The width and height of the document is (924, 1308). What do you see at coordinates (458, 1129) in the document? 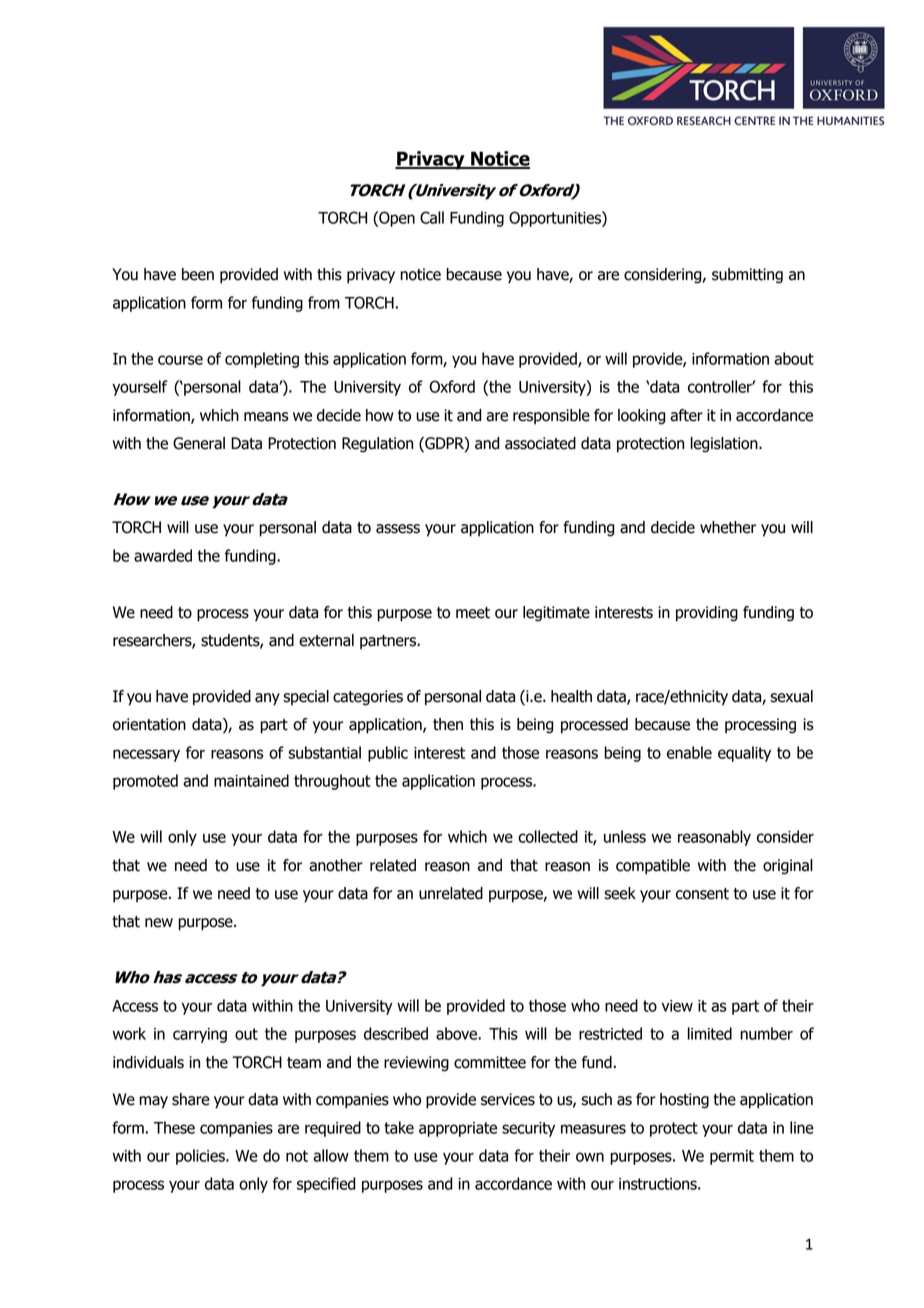
I see `appropriate` at bounding box center [458, 1129].
